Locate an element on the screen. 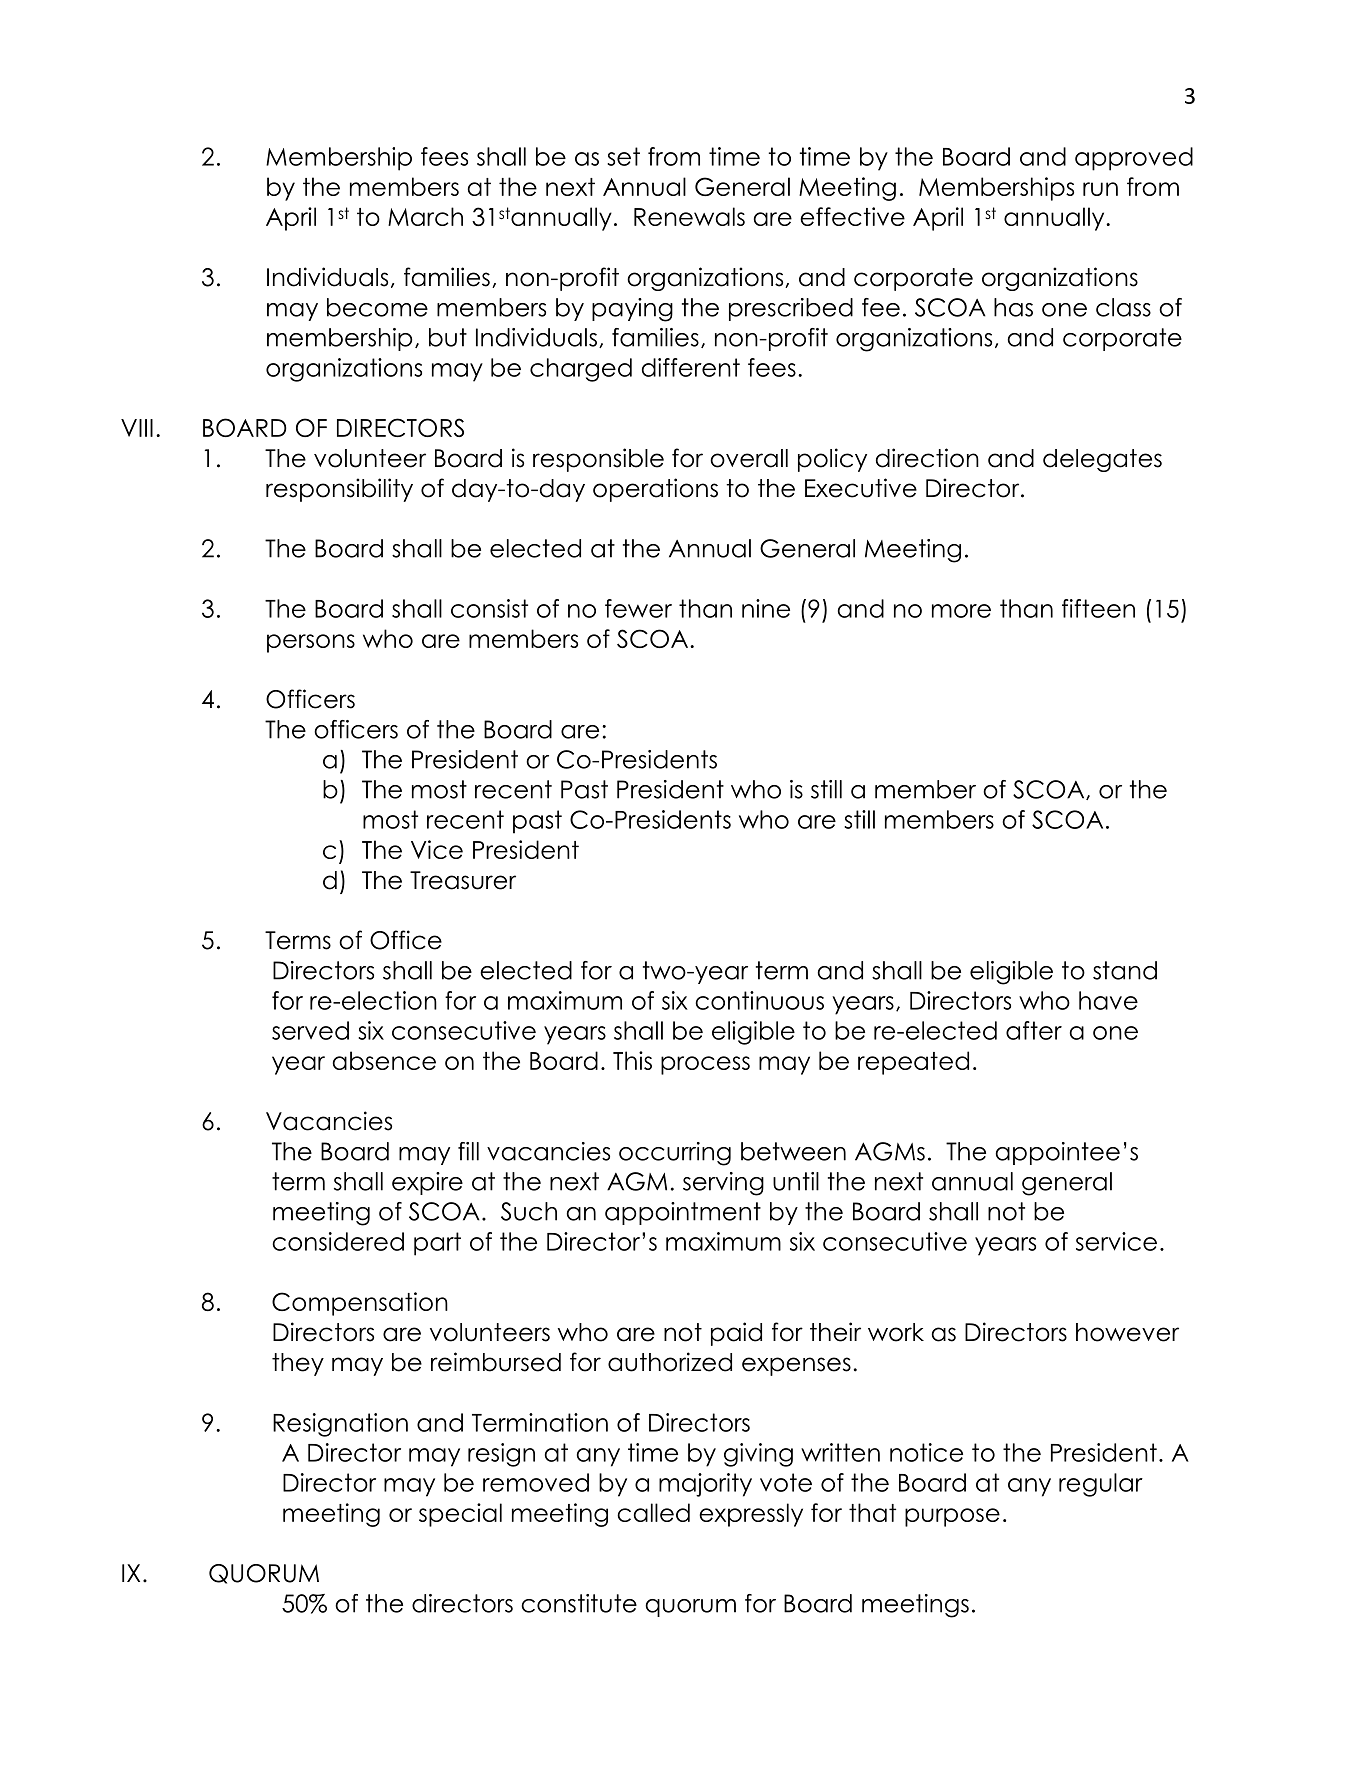 The height and width of the screenshot is (1770, 1367). March is located at coordinates (425, 216).
